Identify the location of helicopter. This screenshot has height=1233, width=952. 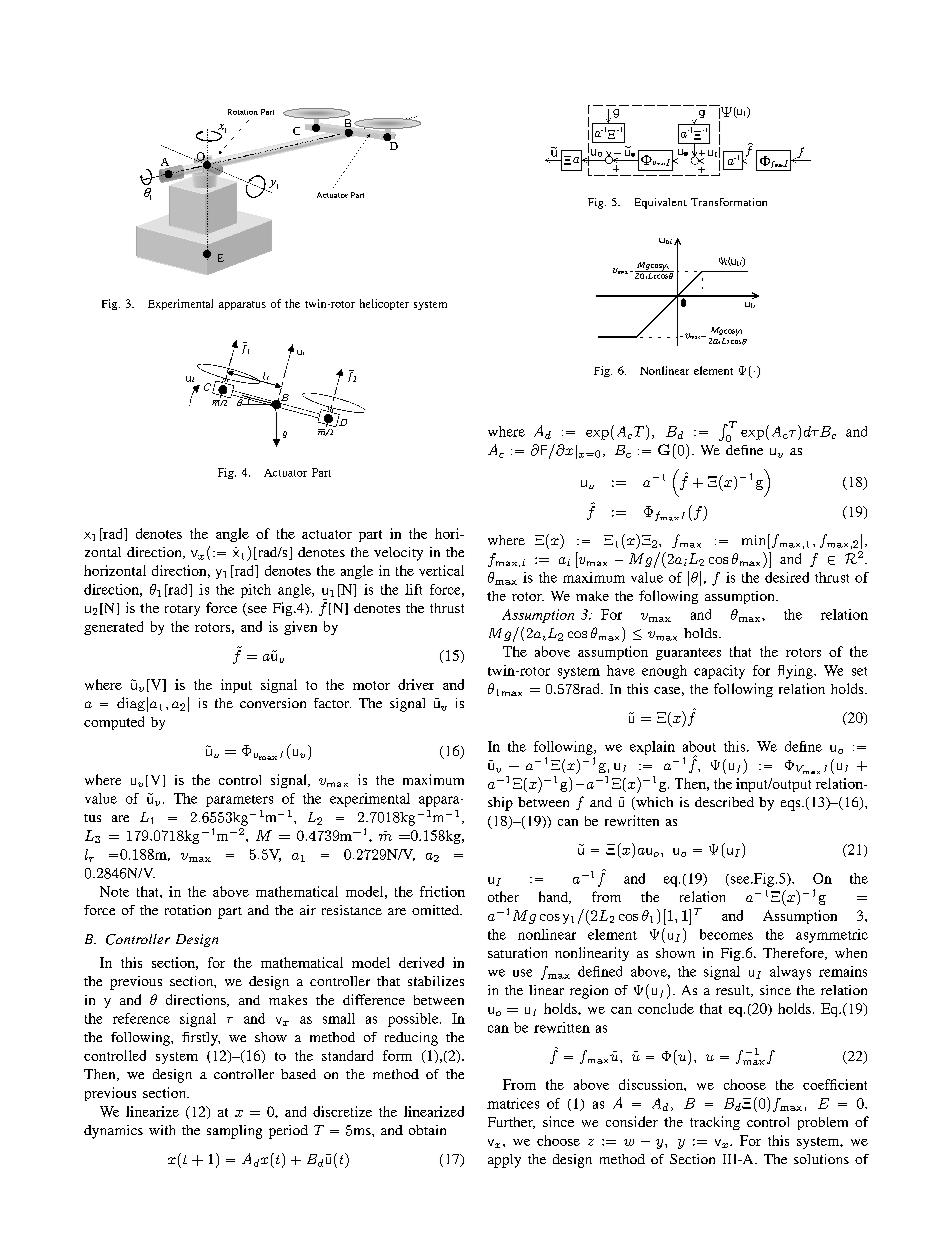
(384, 304).
